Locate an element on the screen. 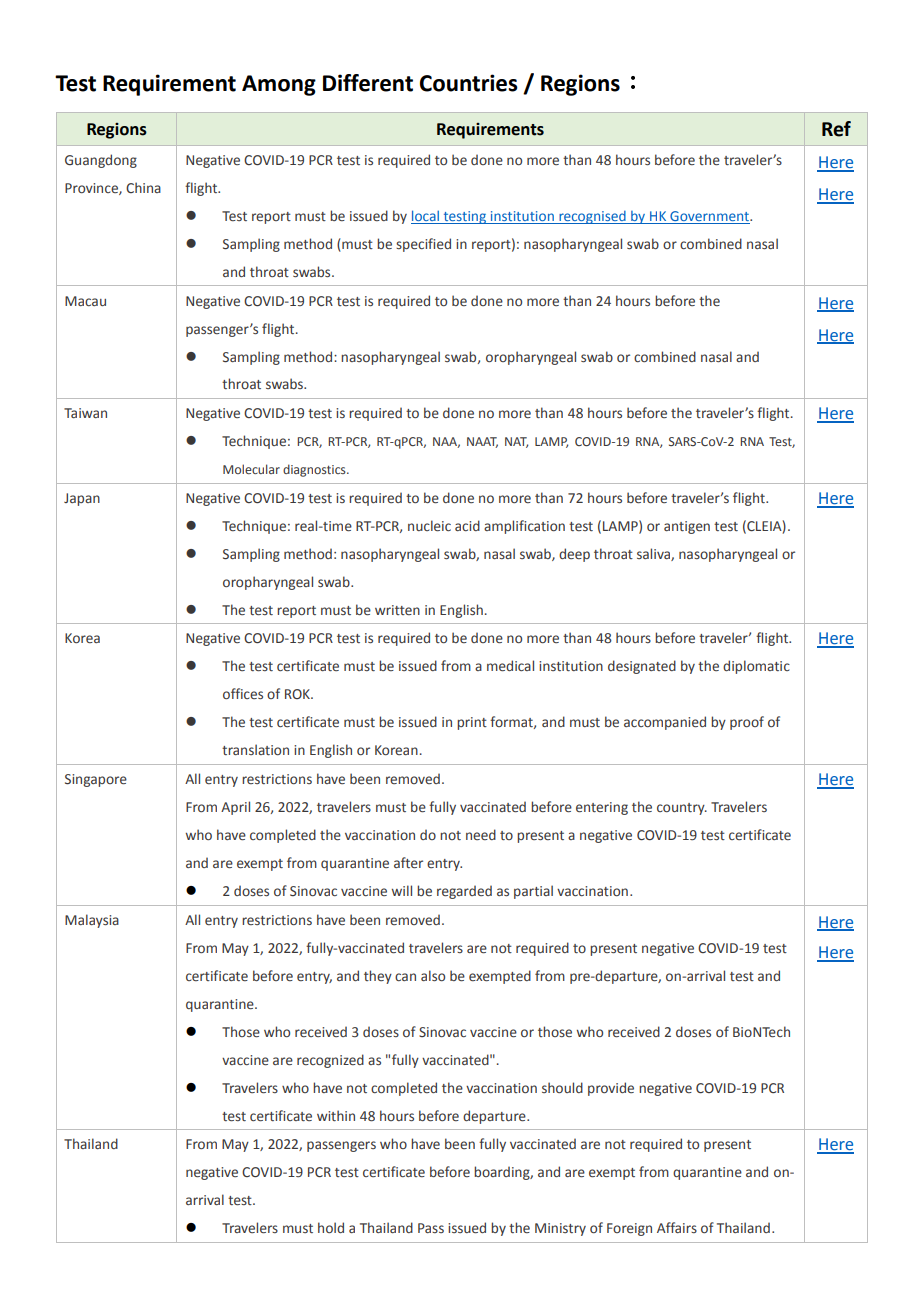  offices is located at coordinates (243, 693).
